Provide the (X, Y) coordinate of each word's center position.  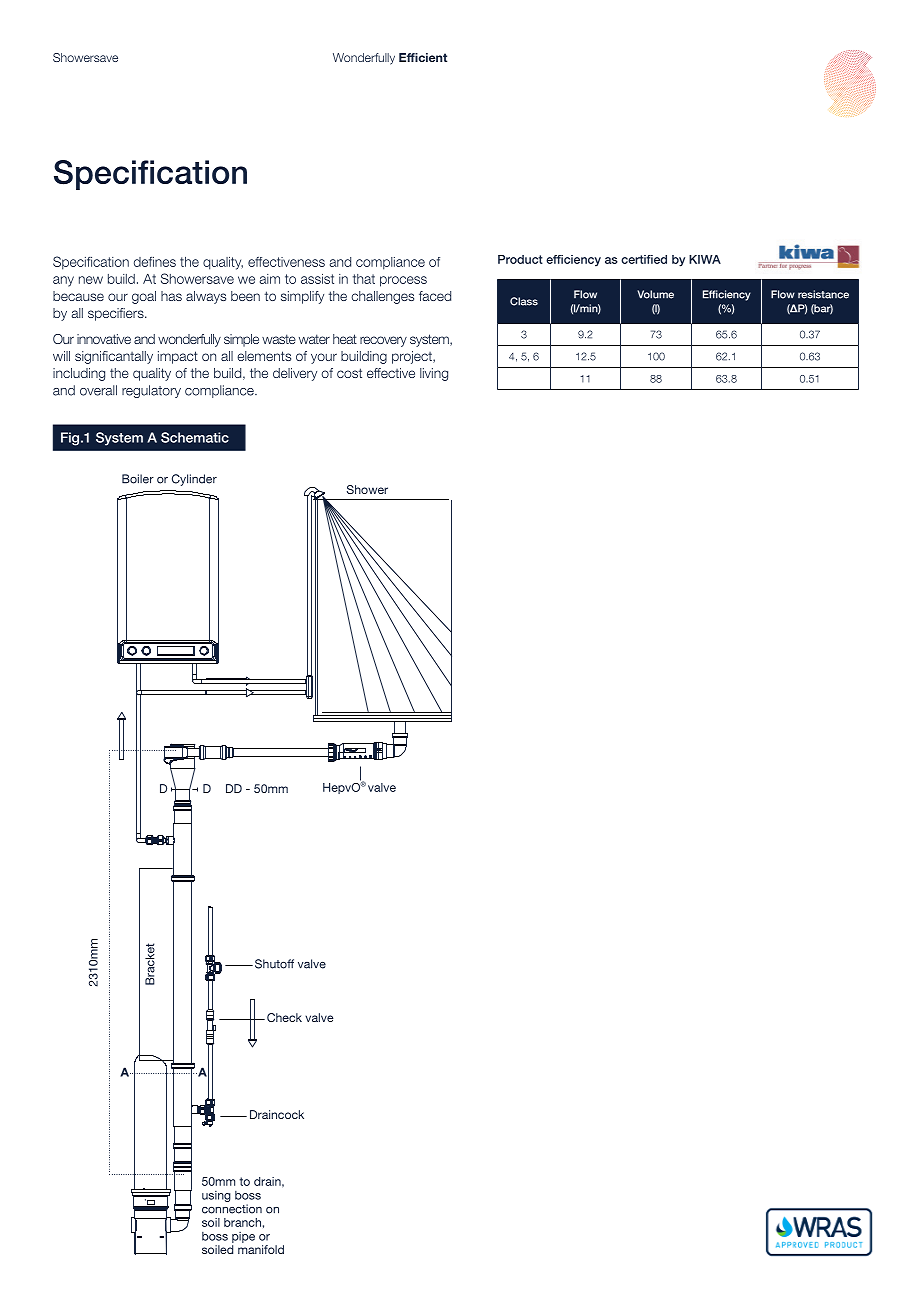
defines (155, 262)
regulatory (151, 391)
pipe (243, 1237)
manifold (261, 1249)
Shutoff (274, 964)
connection (232, 1209)
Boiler (138, 479)
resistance (823, 294)
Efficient (423, 57)
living (434, 374)
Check (284, 1017)
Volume (655, 294)
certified (644, 259)
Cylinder (194, 480)
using (216, 1196)
